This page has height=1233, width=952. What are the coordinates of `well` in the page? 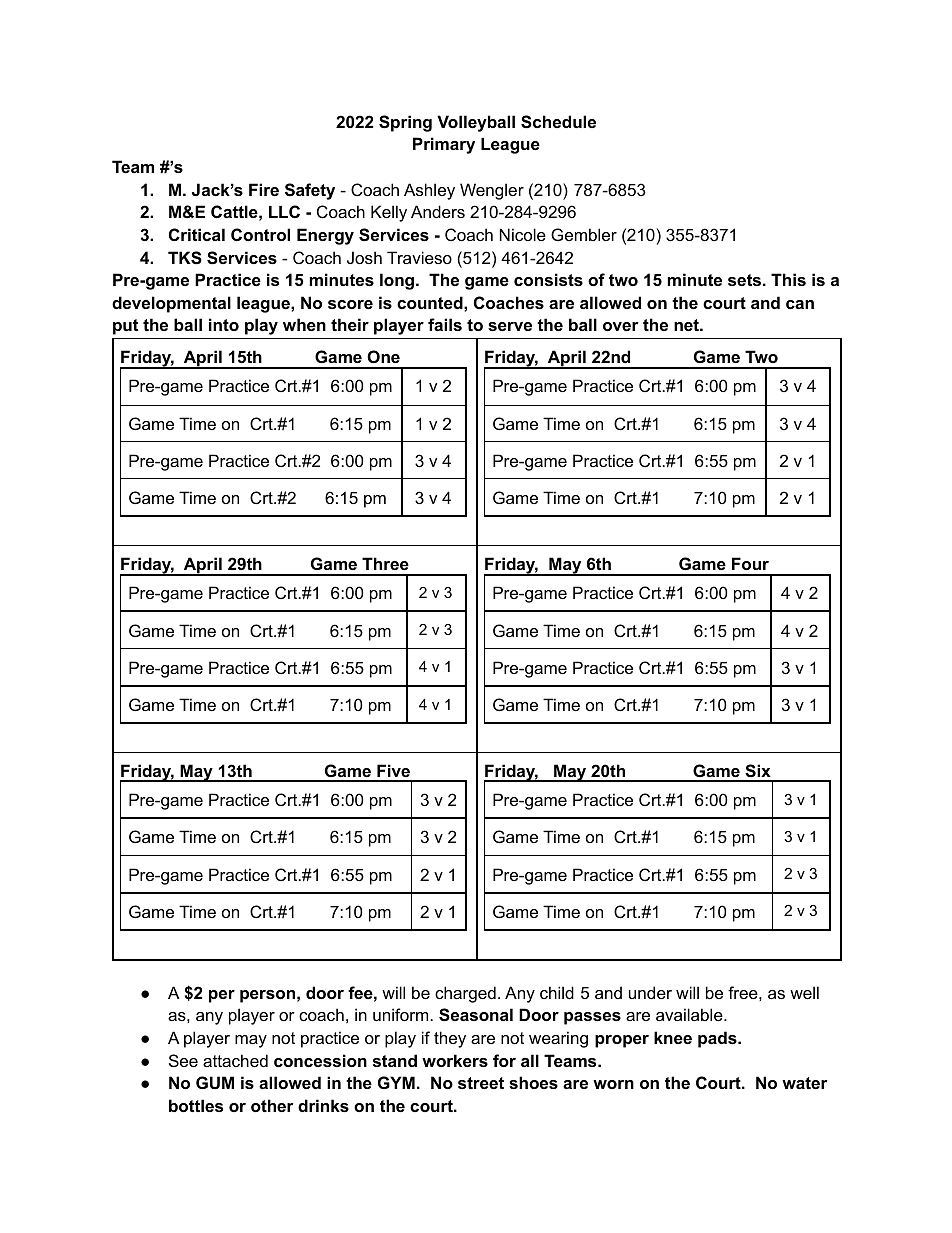 It's located at (804, 992).
